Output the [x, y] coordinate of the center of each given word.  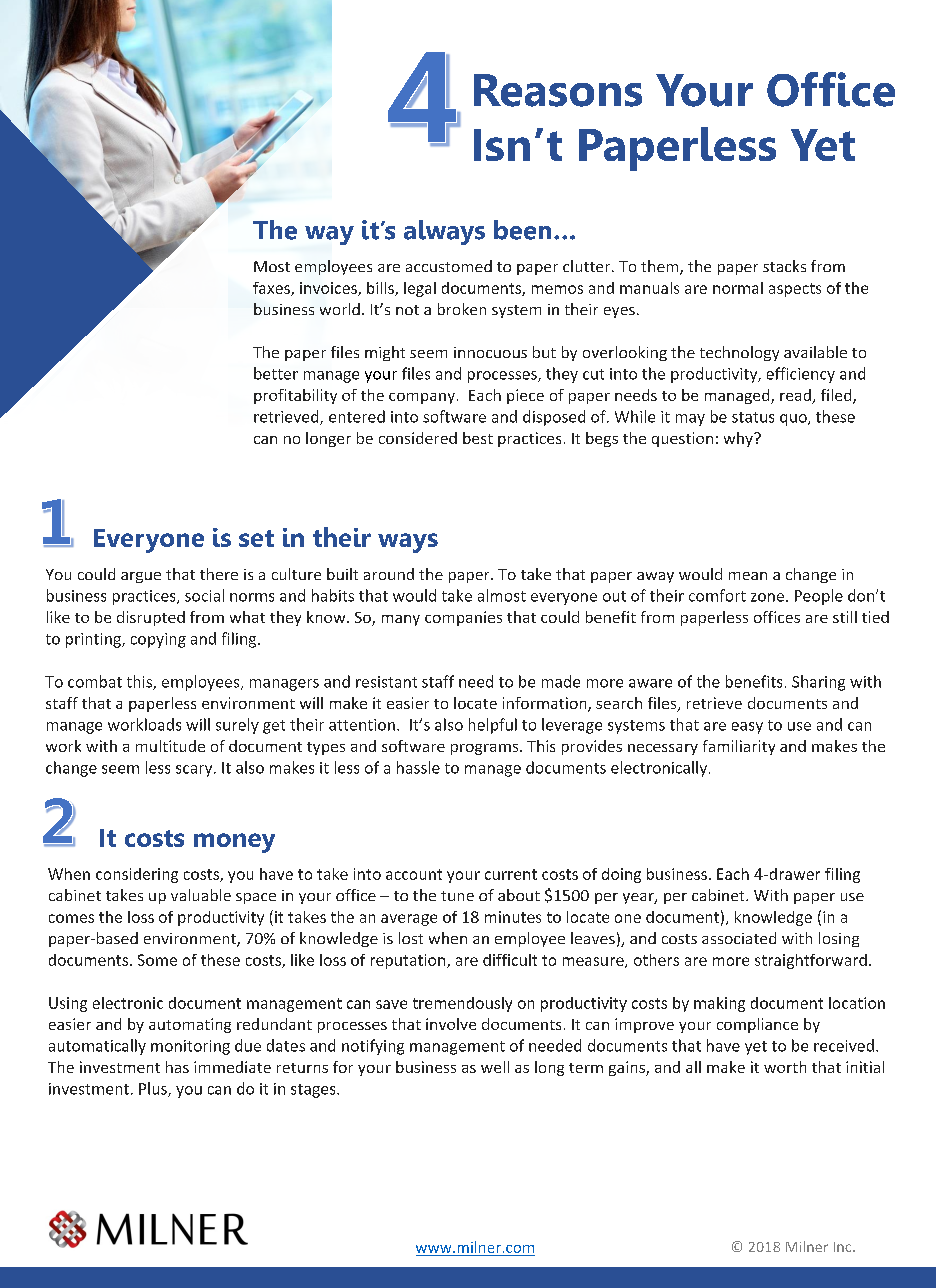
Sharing [818, 683]
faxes [272, 289]
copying [158, 640]
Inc [844, 1247]
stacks [784, 266]
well [495, 1067]
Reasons [558, 90]
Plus [154, 1089]
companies [463, 618]
